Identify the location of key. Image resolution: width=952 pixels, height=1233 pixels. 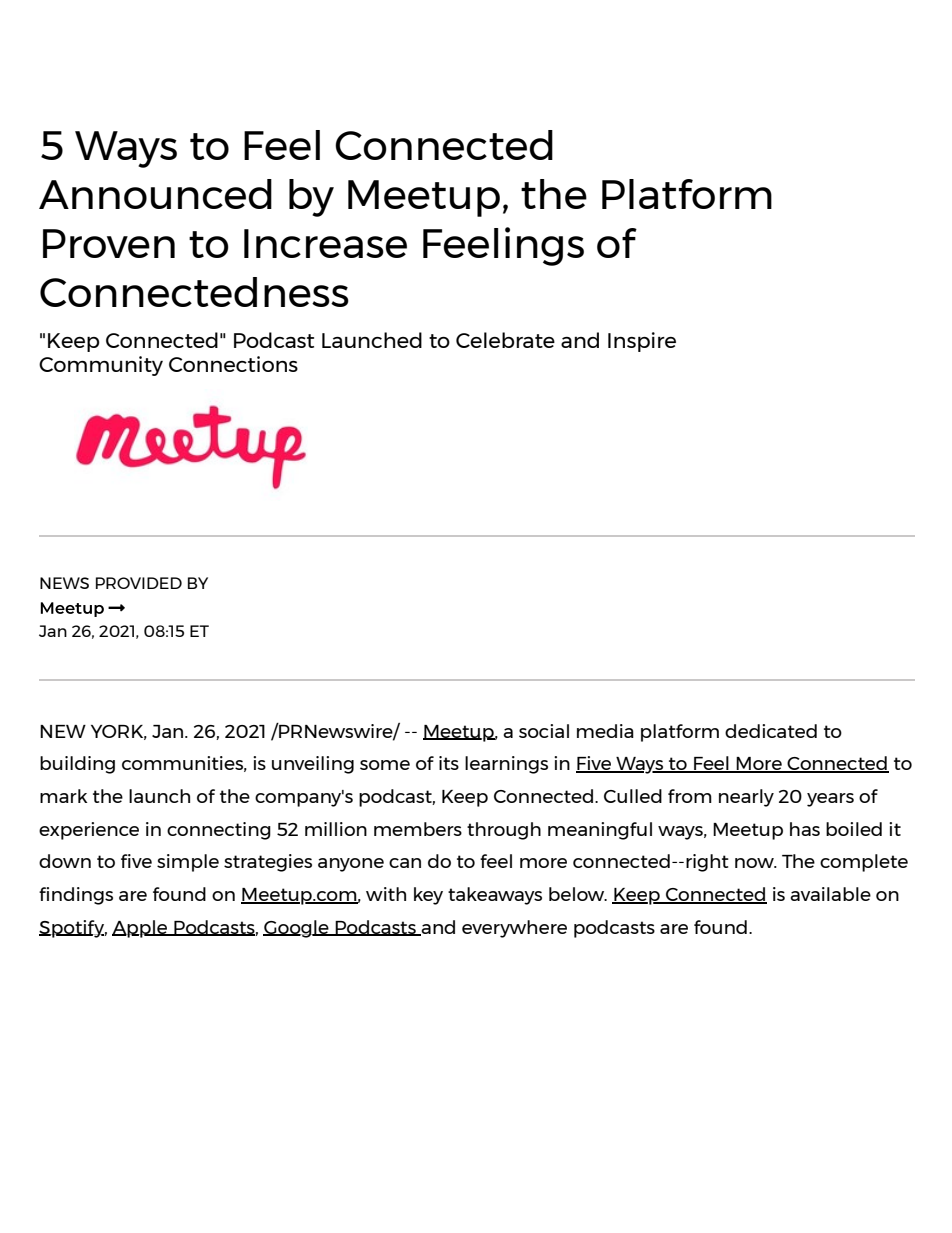
(428, 896).
